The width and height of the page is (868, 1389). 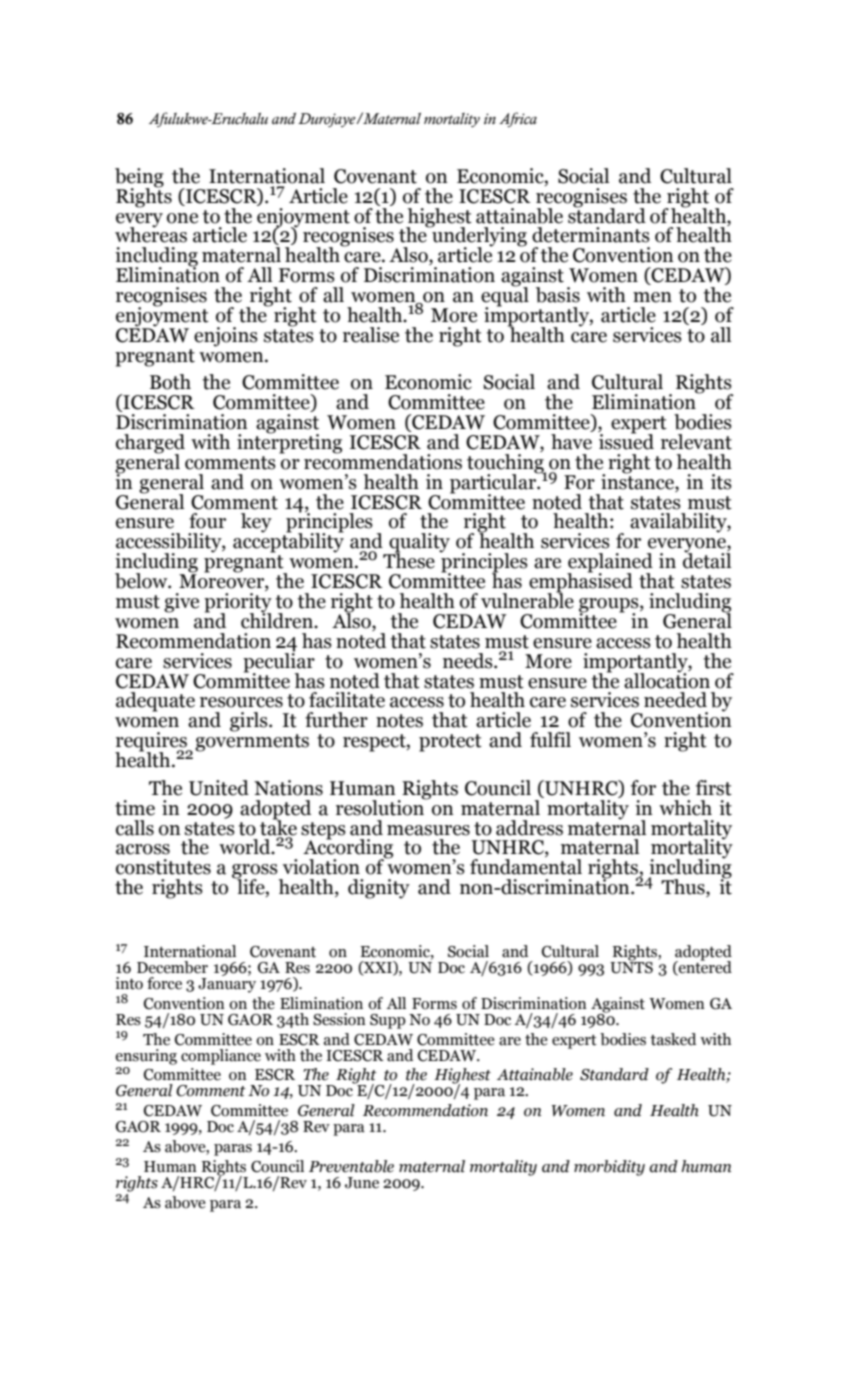 I want to click on Africa, so click(x=518, y=119).
